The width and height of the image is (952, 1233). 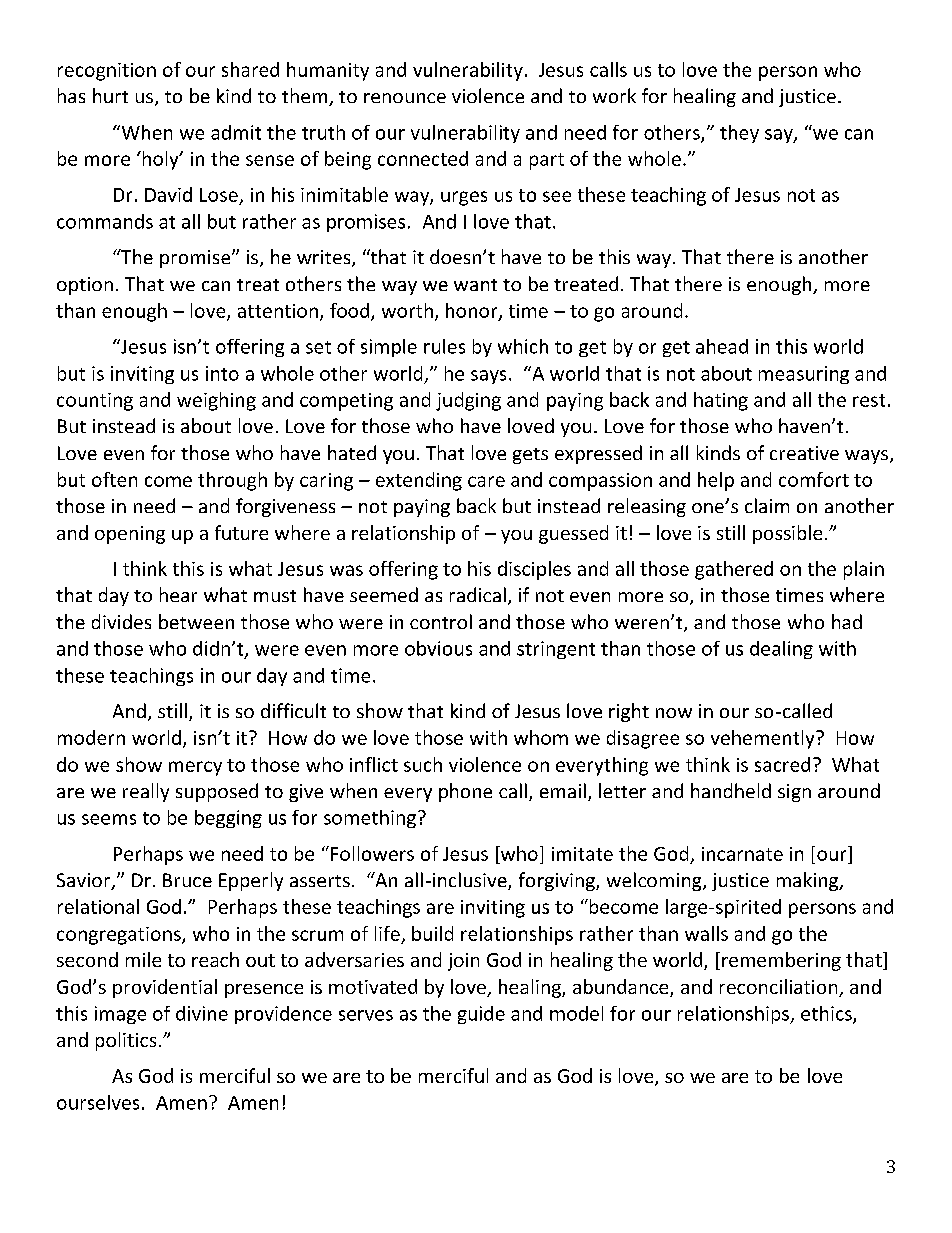 I want to click on renounce, so click(x=405, y=98).
